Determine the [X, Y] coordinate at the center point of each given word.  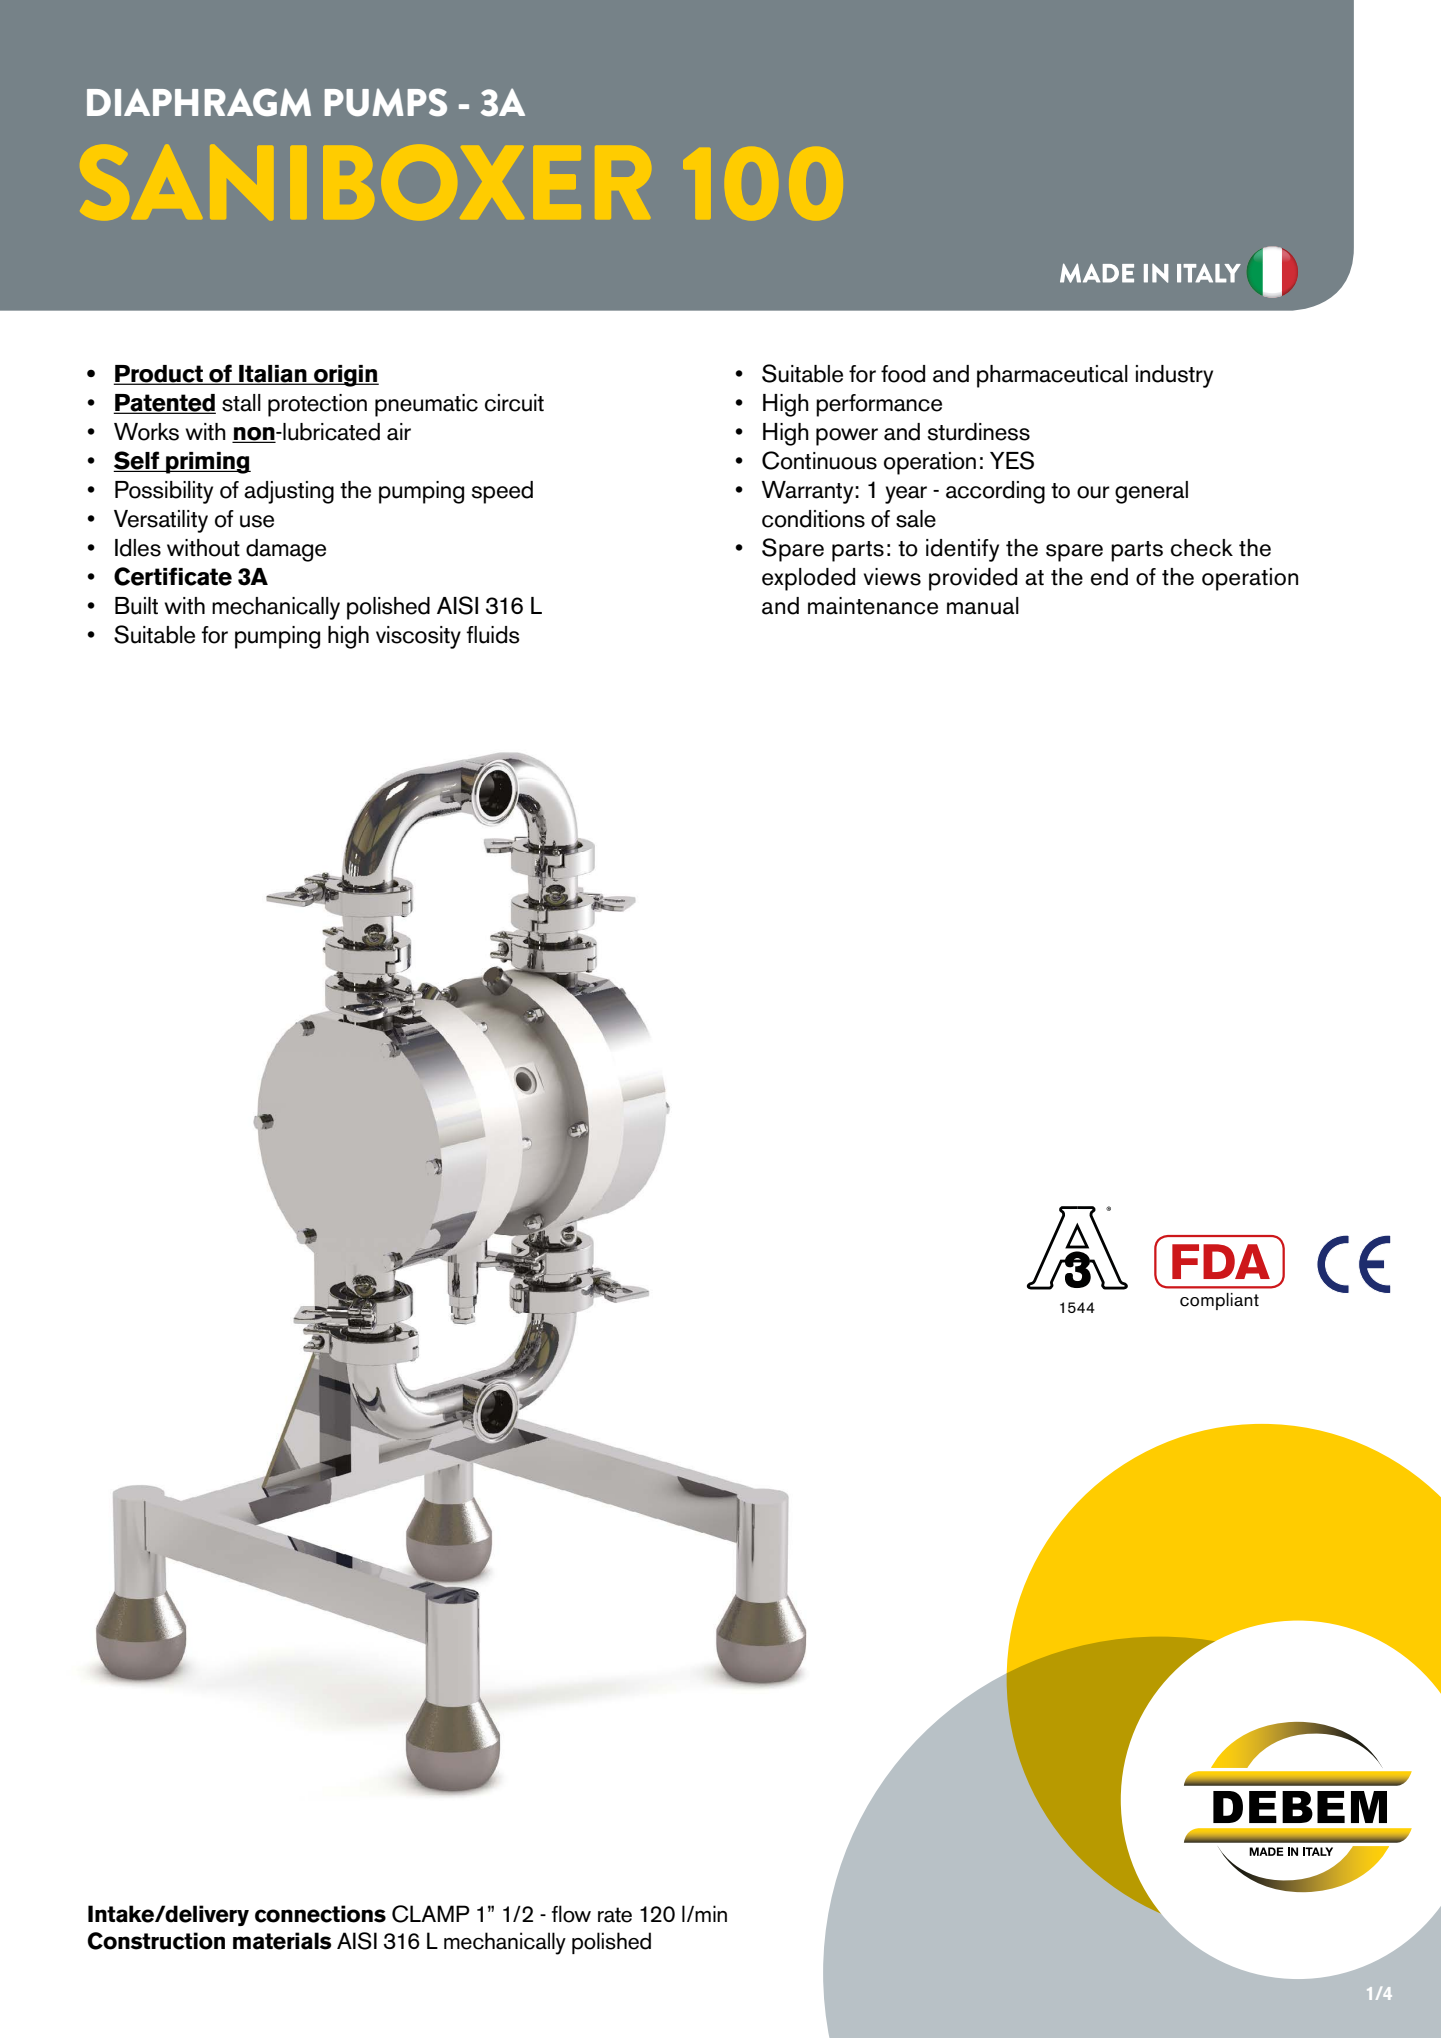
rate [615, 1915]
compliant [1219, 1301]
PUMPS [386, 102]
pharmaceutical [1052, 376]
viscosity [418, 637]
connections [320, 1914]
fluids [493, 635]
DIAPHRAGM [199, 102]
